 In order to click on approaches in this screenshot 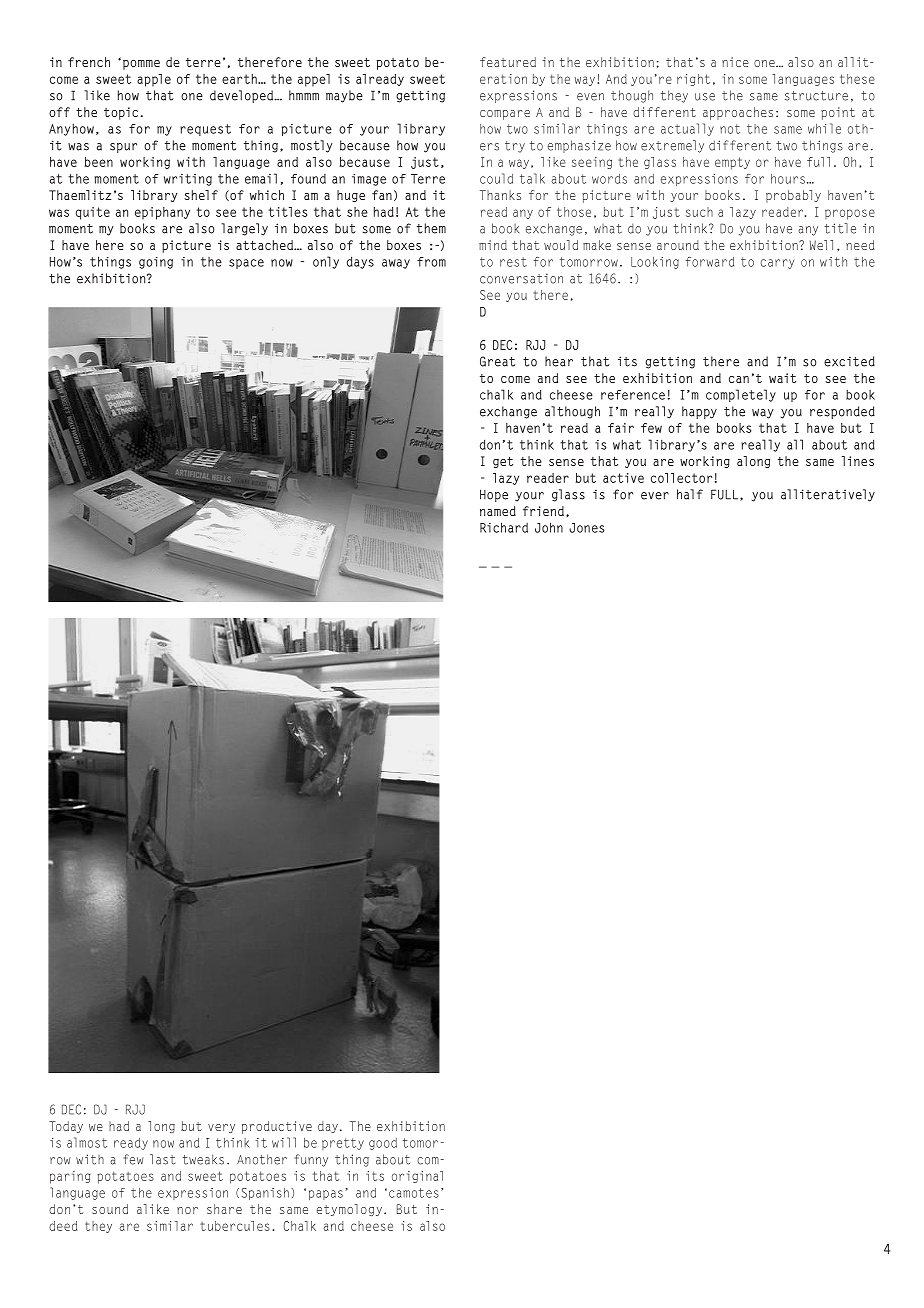, I will do `click(738, 113)`.
